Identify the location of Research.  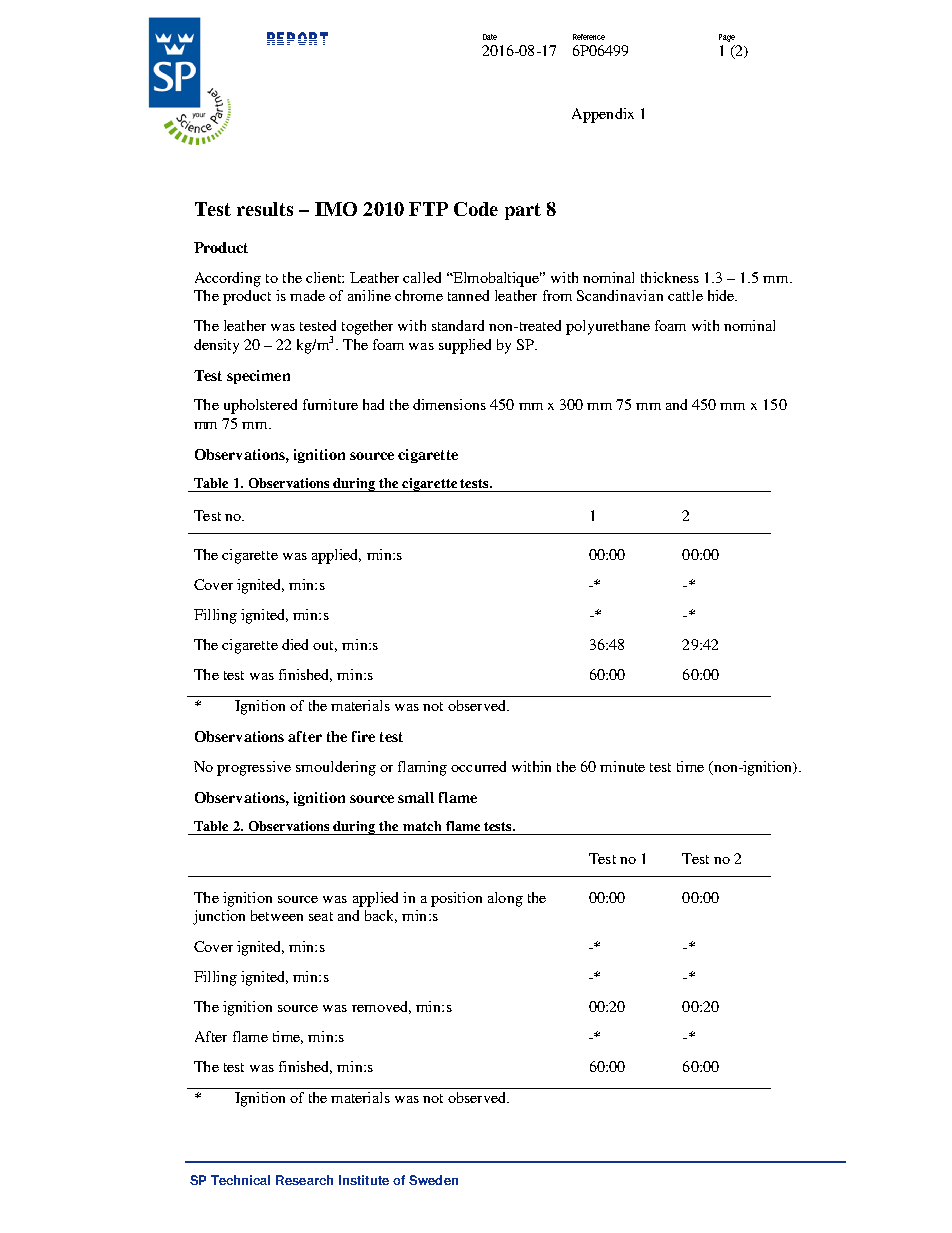
(304, 1180).
